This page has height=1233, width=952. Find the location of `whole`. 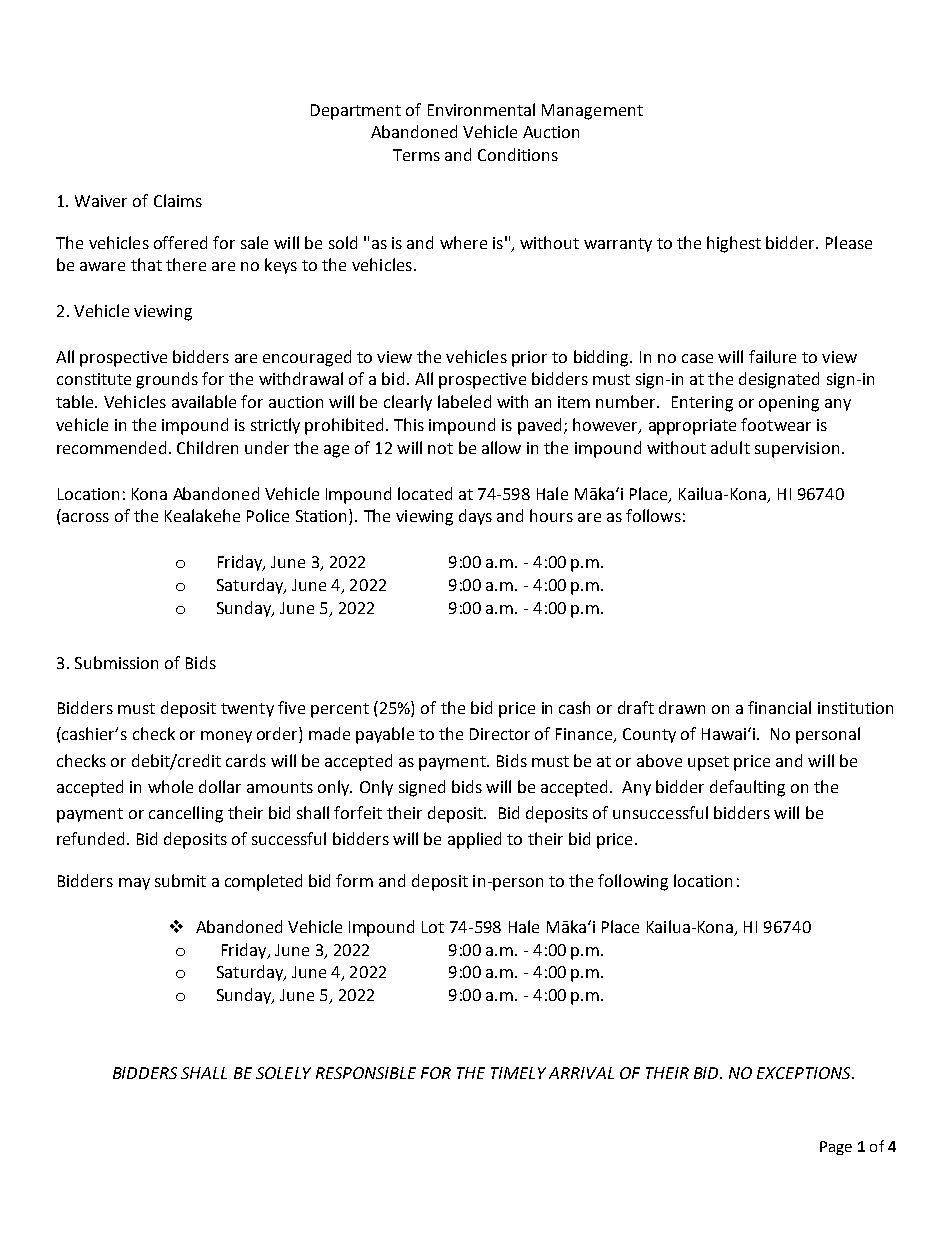

whole is located at coordinates (170, 786).
